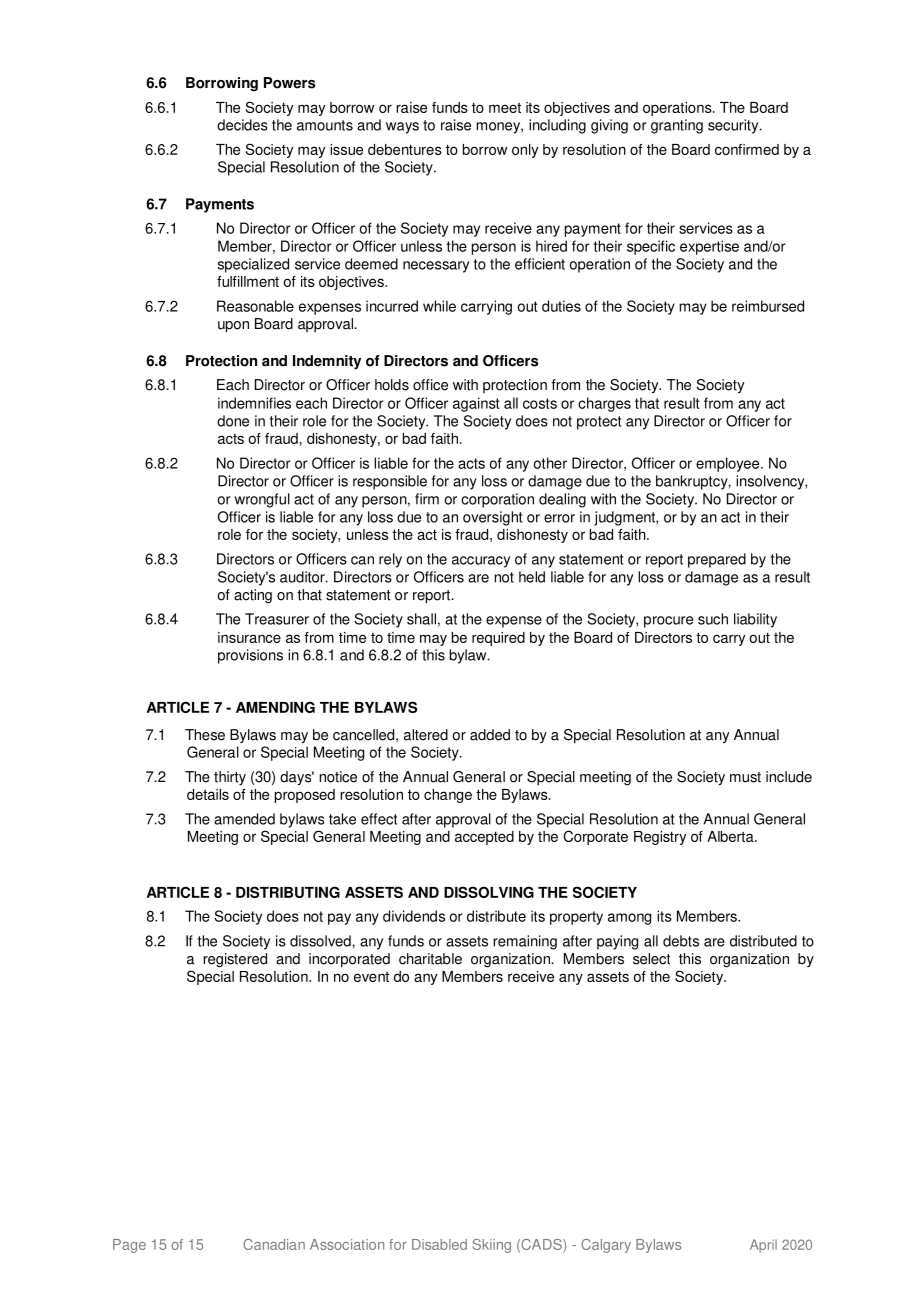 Image resolution: width=924 pixels, height=1308 pixels. Describe the element at coordinates (233, 421) in the page. I see `done` at that location.
